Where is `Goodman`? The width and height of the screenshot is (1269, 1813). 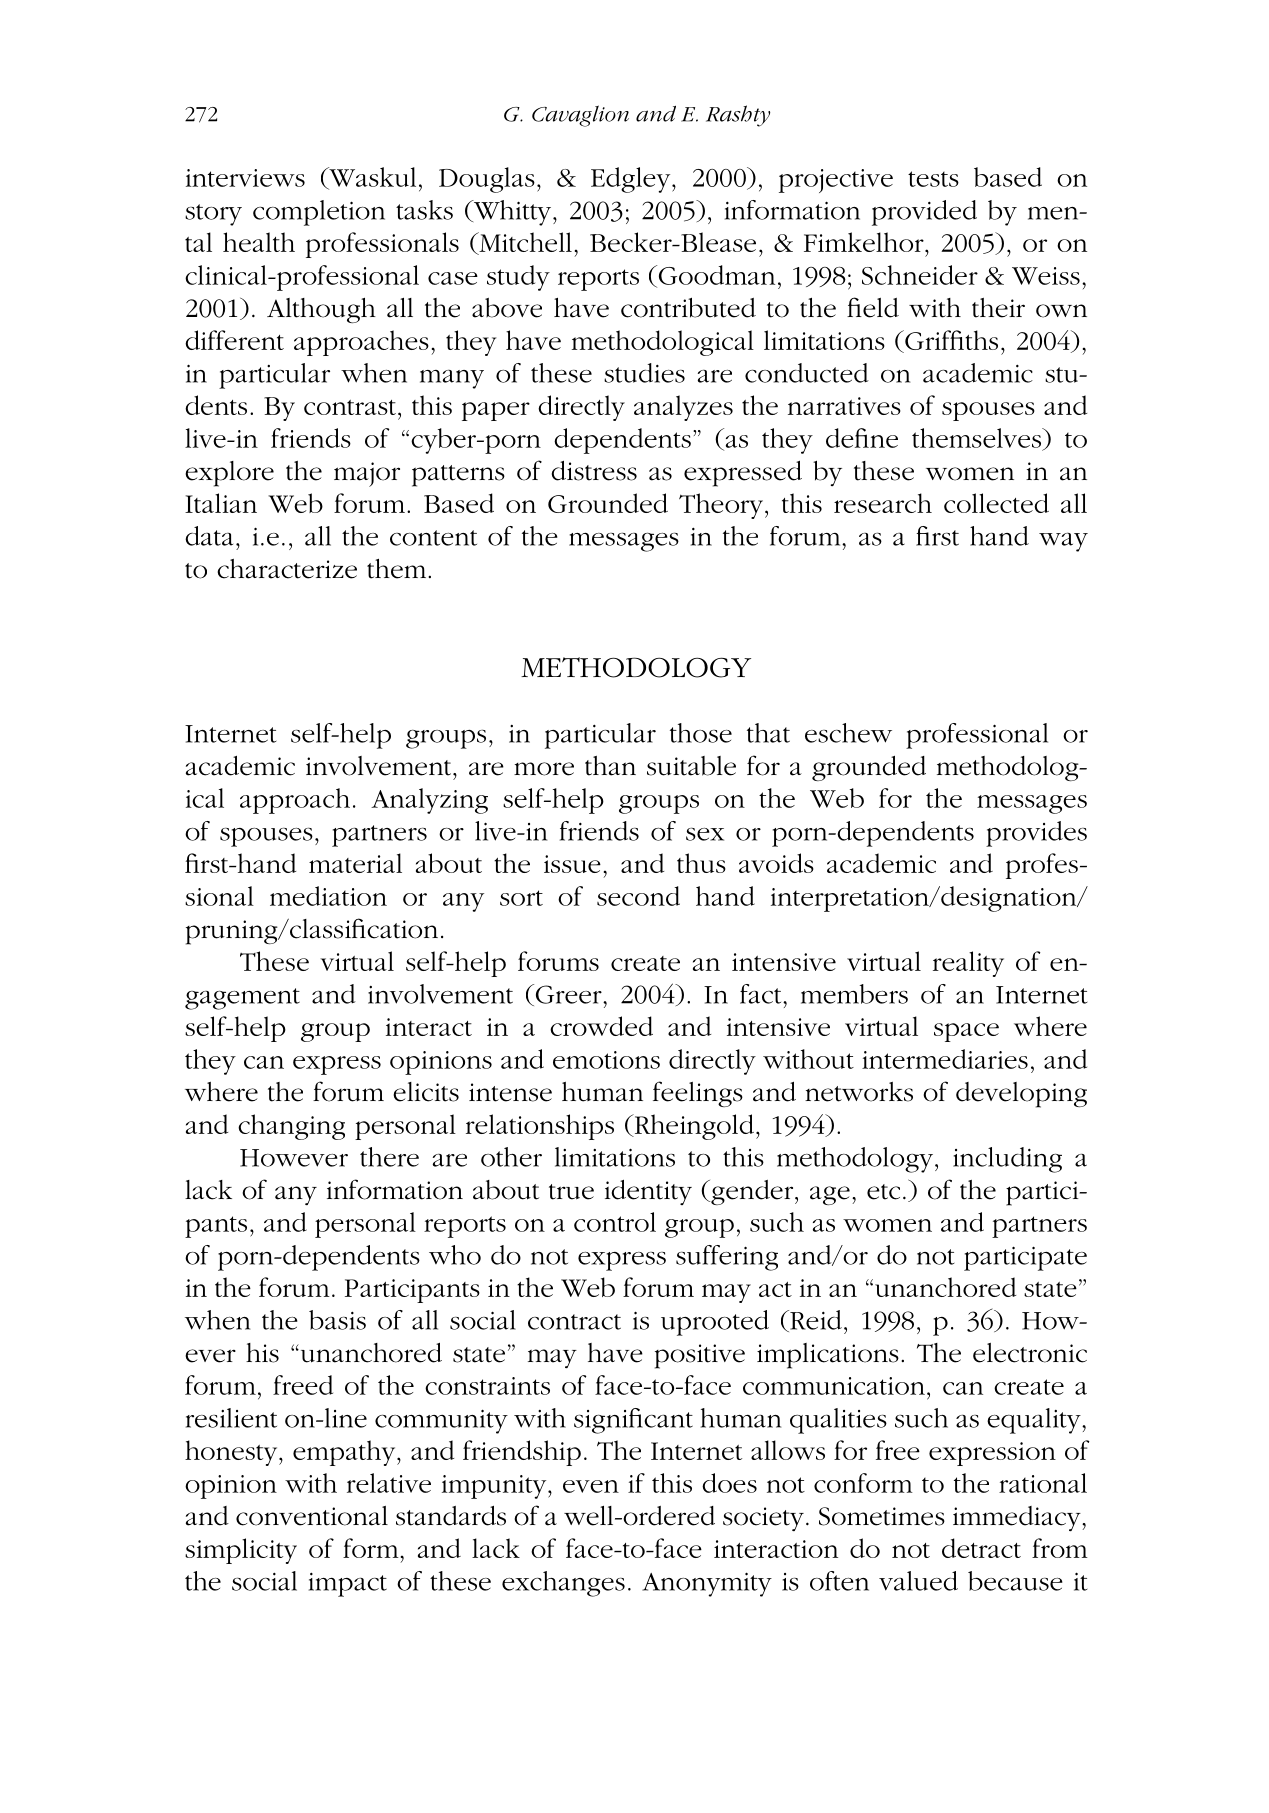 Goodman is located at coordinates (715, 276).
